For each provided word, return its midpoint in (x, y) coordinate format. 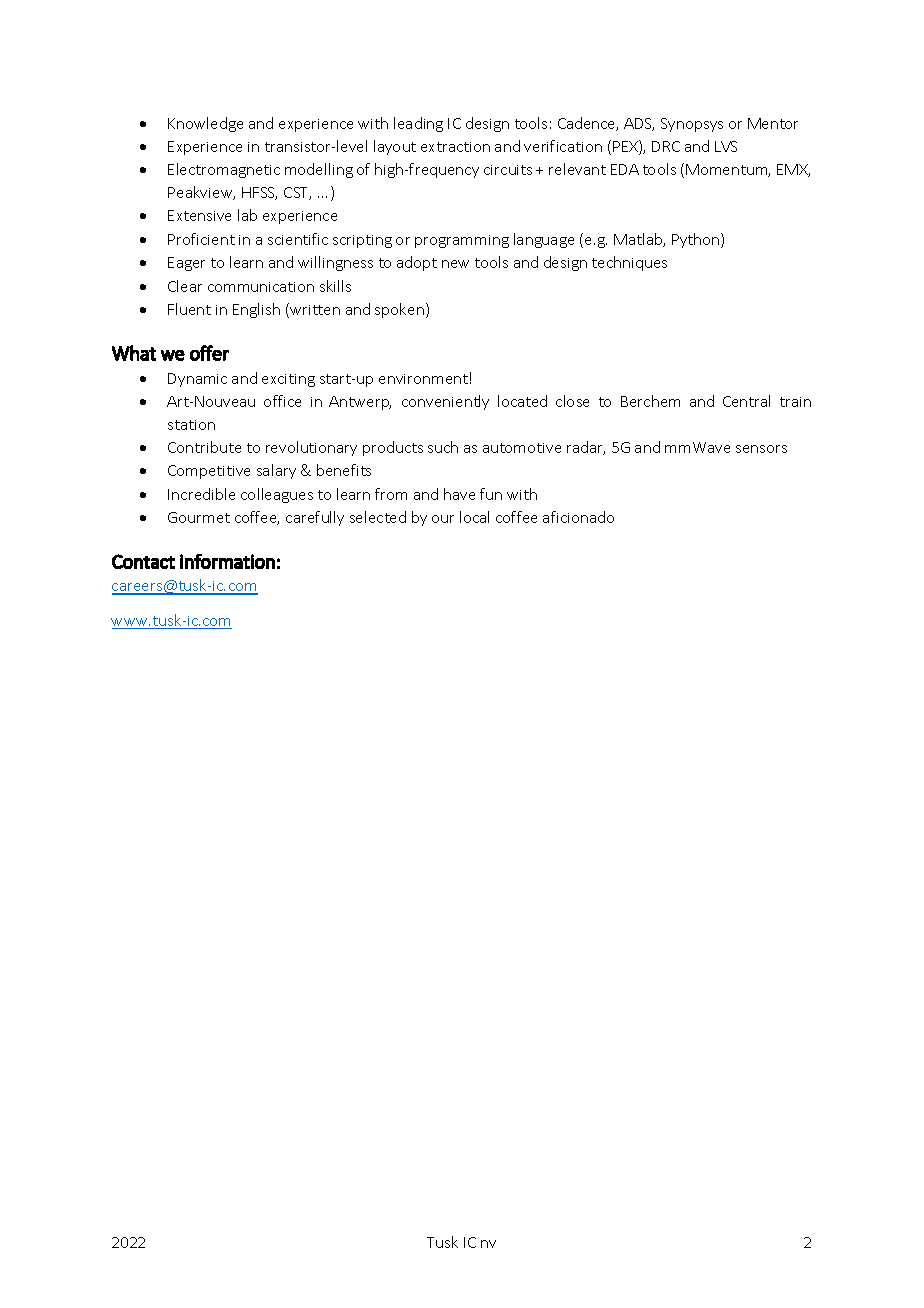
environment (423, 379)
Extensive (199, 215)
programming (462, 241)
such (443, 447)
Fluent (189, 309)
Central (746, 401)
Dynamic (197, 380)
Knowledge (205, 124)
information (227, 561)
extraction (455, 147)
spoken (399, 310)
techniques (629, 263)
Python (697, 240)
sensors (761, 449)
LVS (726, 146)
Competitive (209, 472)
